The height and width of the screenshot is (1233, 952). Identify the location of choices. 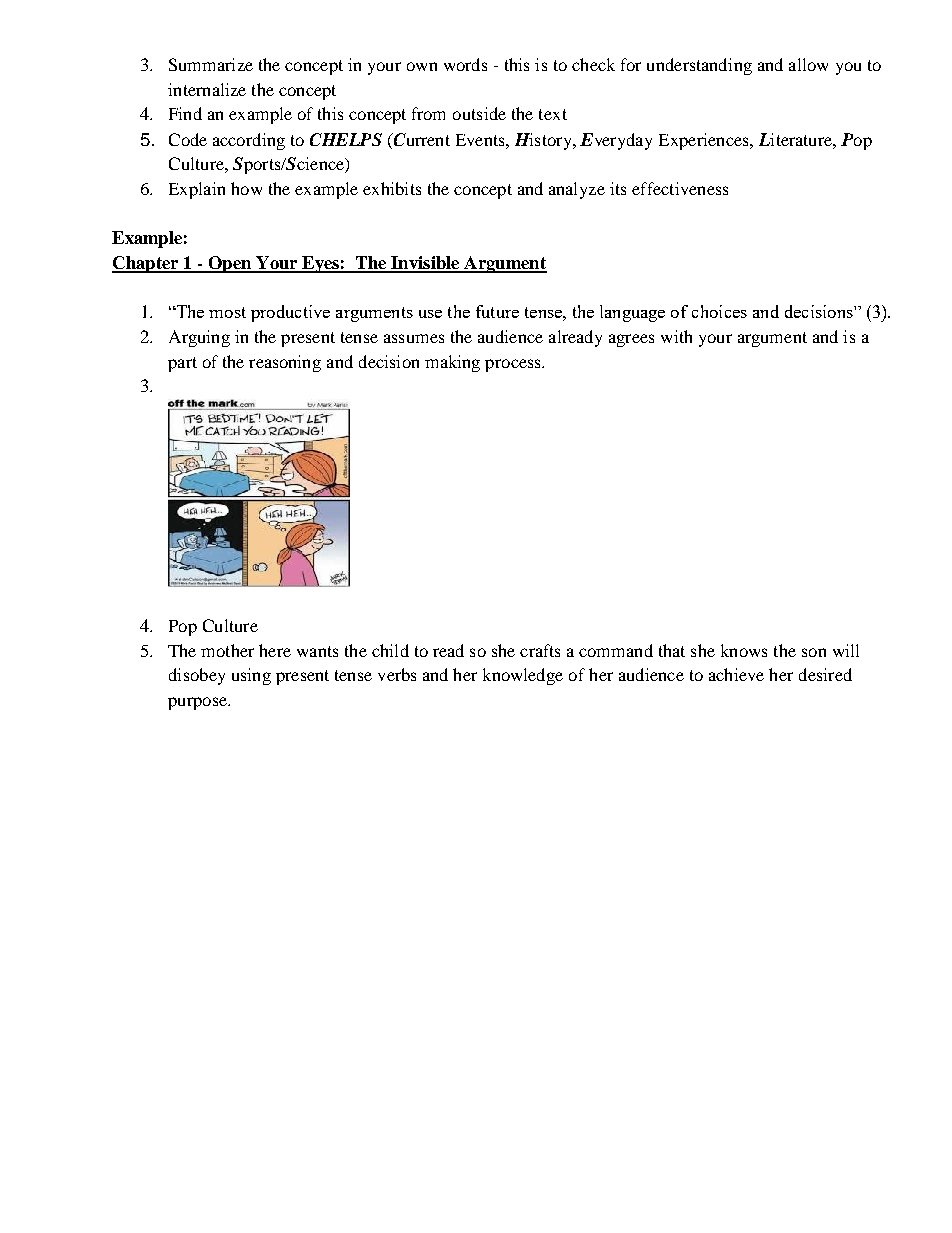
(719, 311).
